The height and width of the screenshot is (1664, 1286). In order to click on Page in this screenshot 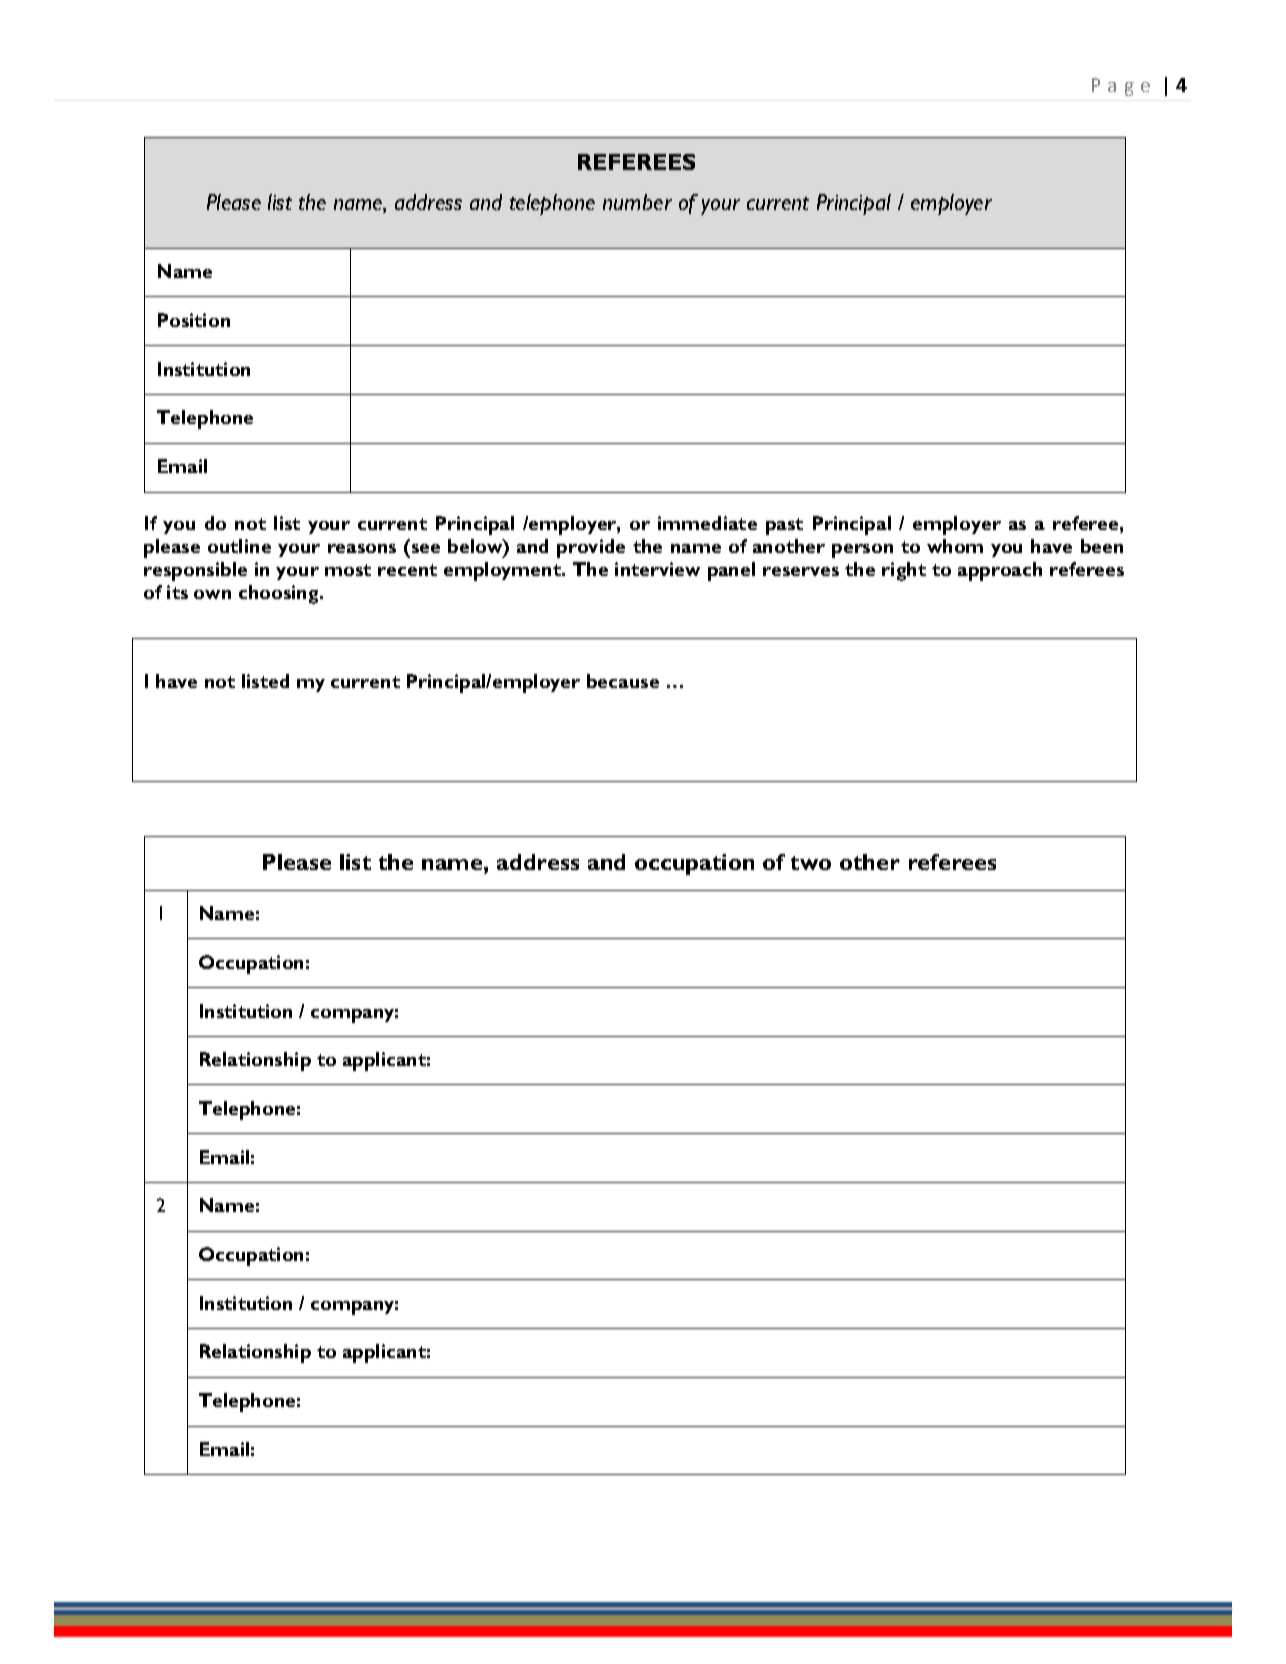, I will do `click(1121, 87)`.
